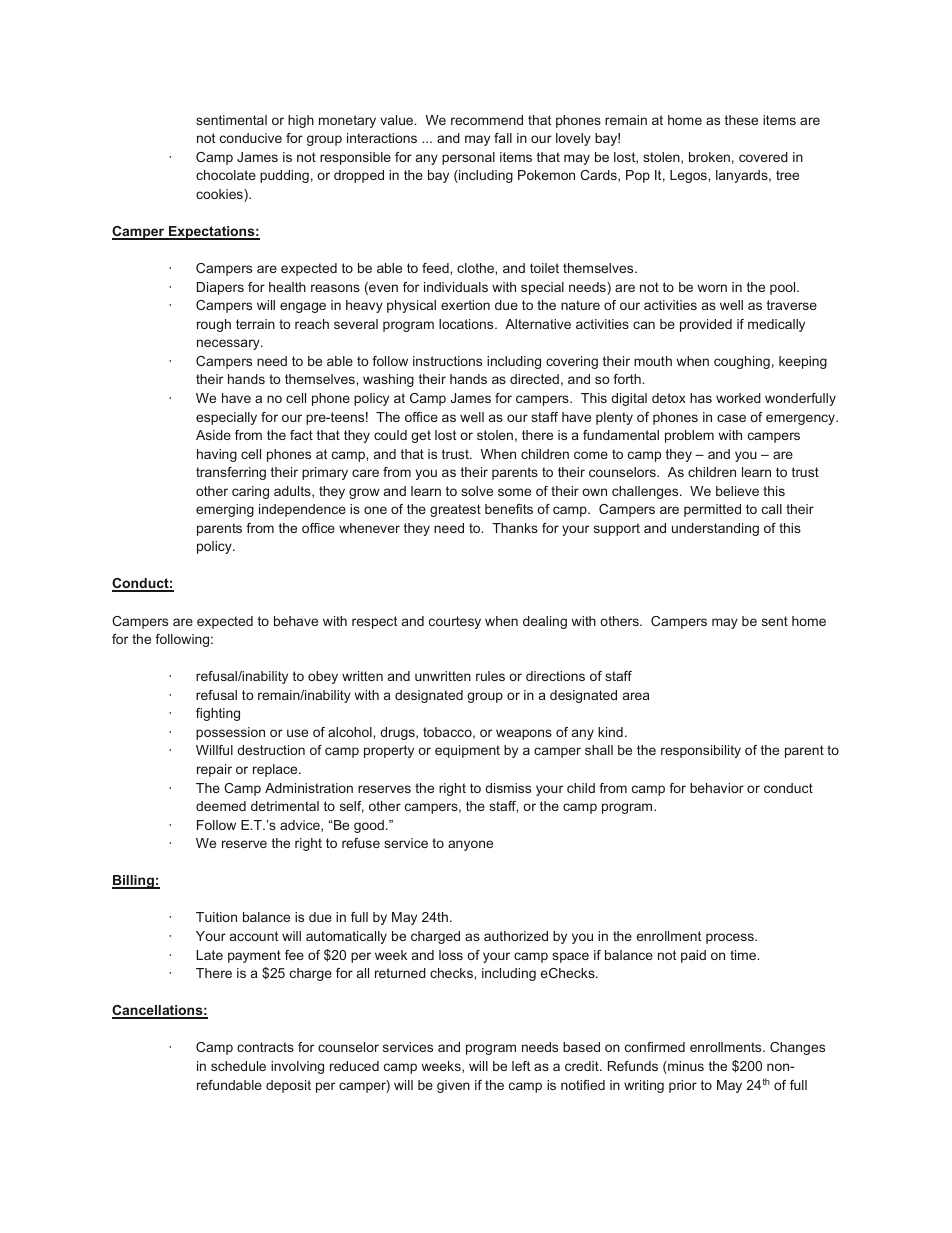 The height and width of the page is (1233, 952). Describe the element at coordinates (715, 529) in the page. I see `understanding` at that location.
